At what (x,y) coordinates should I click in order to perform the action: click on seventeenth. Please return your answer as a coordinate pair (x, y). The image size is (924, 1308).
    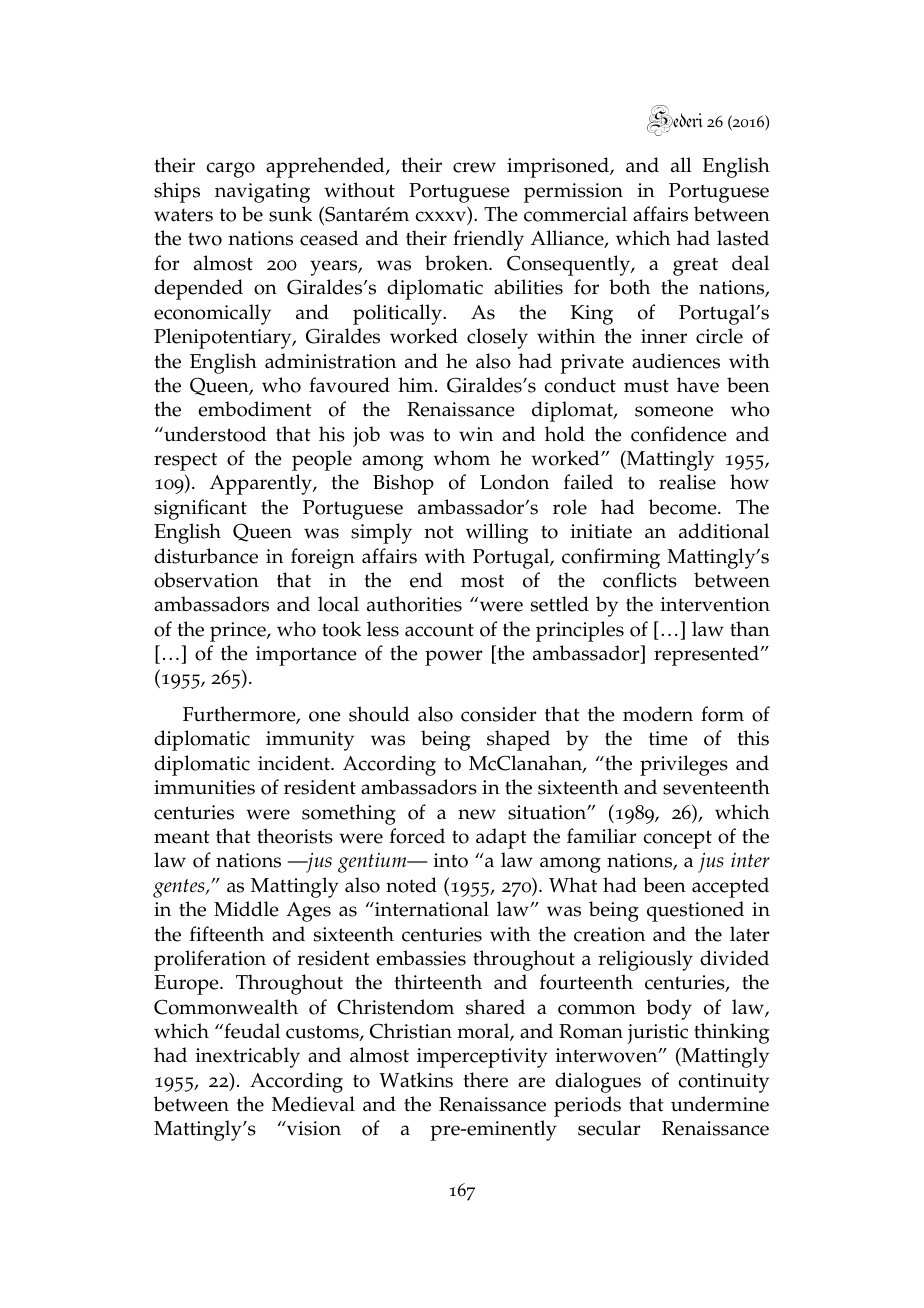
    Looking at the image, I should click on (716, 787).
